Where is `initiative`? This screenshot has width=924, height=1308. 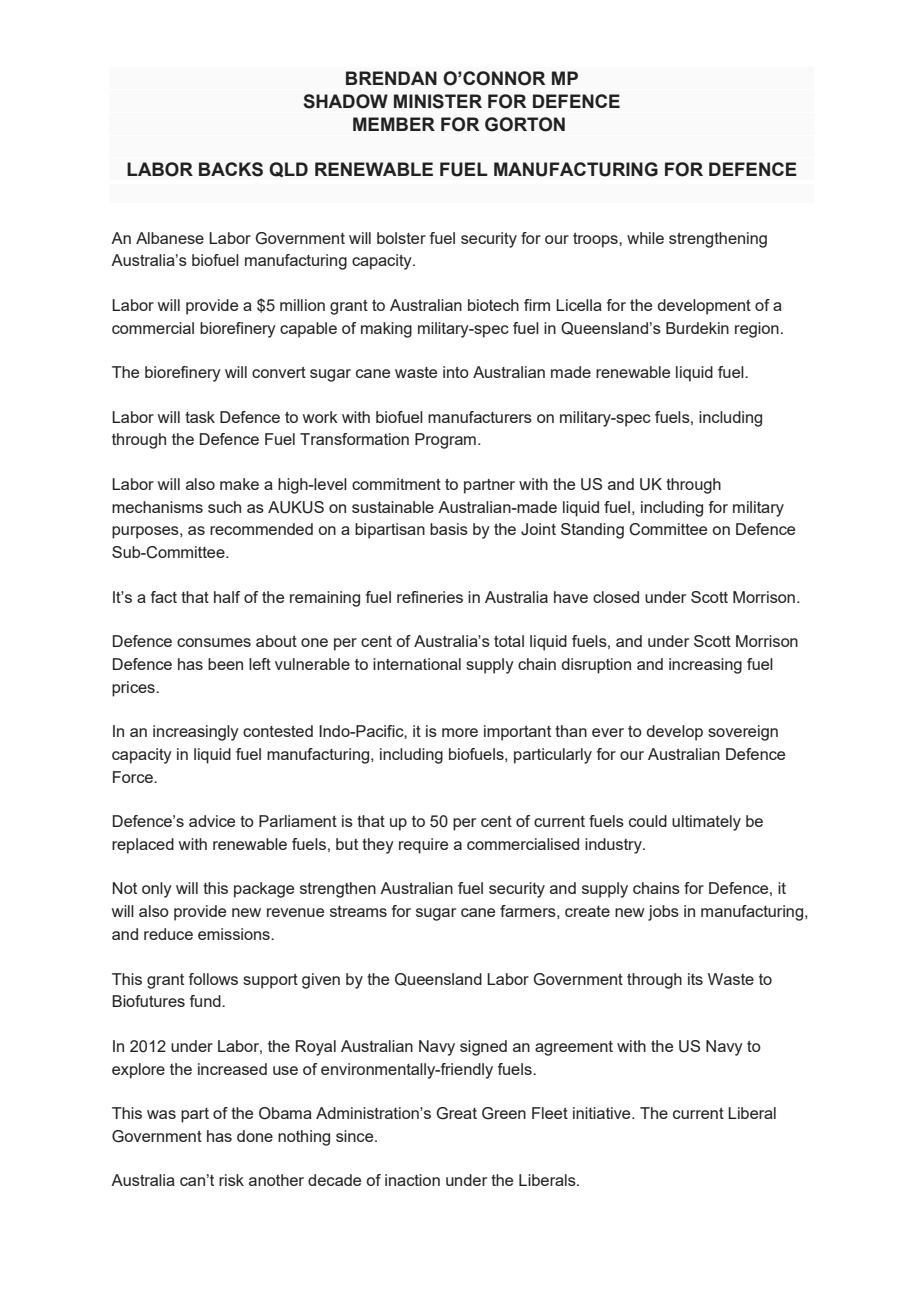
initiative is located at coordinates (603, 1113).
